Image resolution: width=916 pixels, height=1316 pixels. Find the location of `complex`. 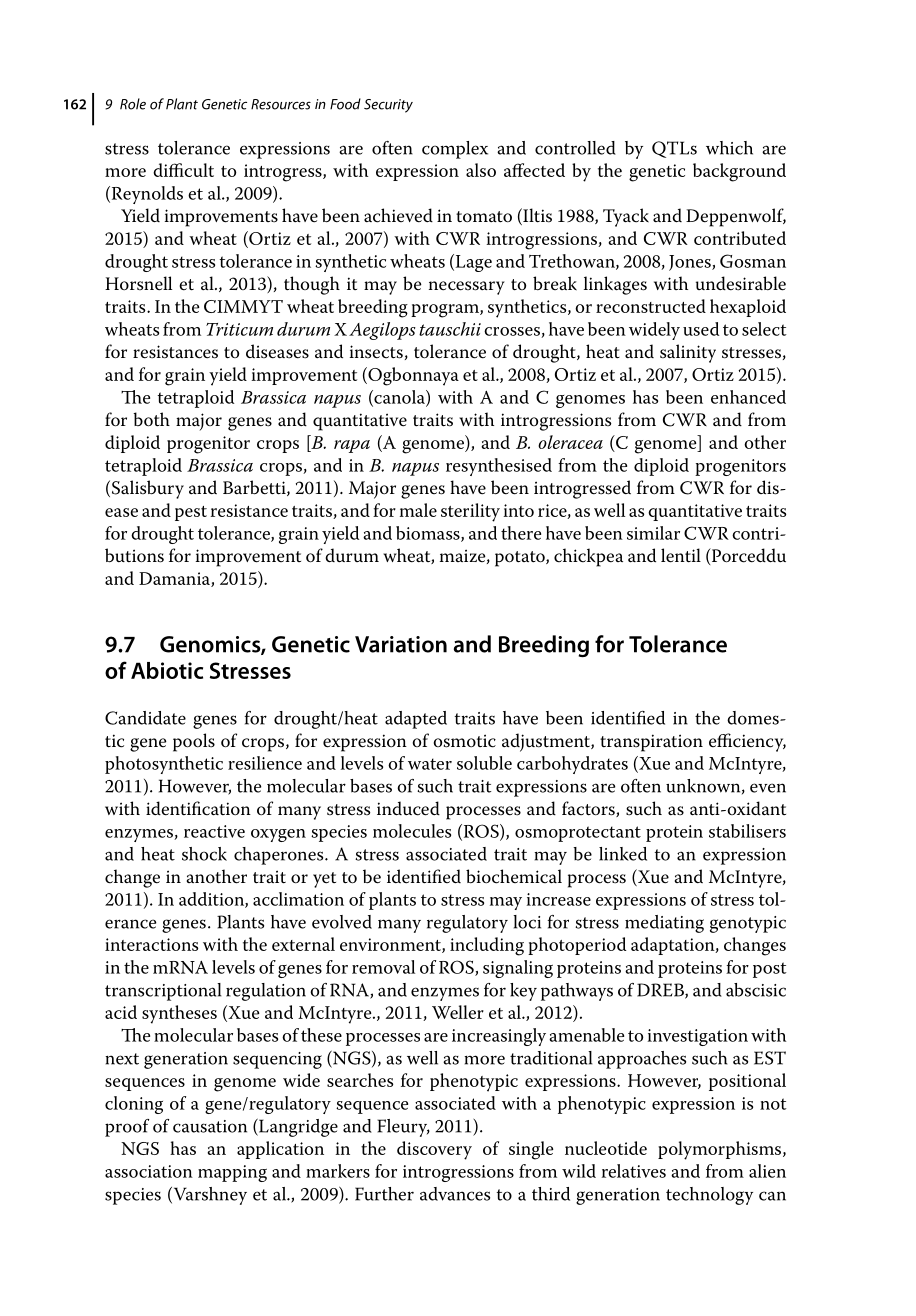

complex is located at coordinates (455, 150).
